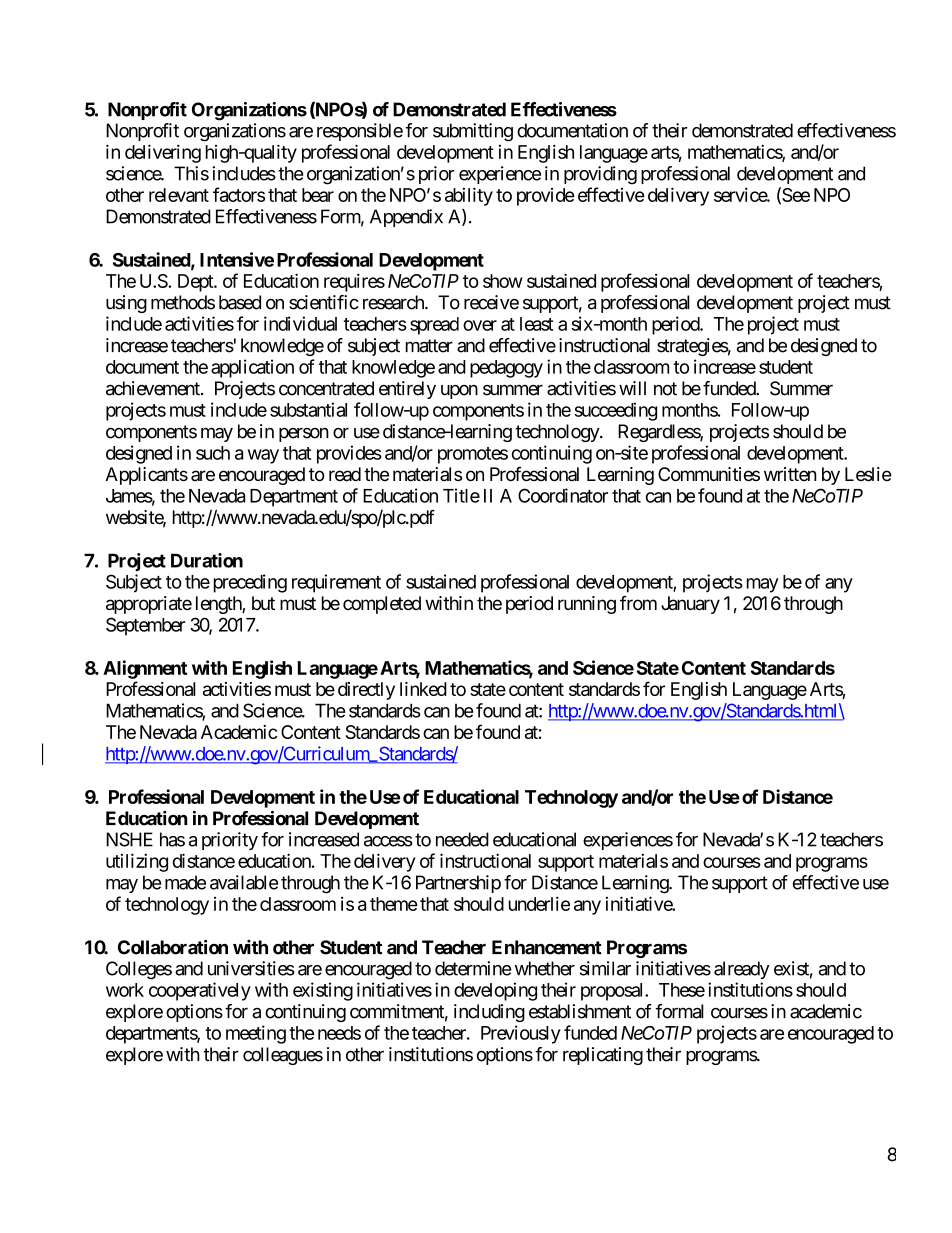 The image size is (952, 1233). I want to click on including, so click(489, 1013).
